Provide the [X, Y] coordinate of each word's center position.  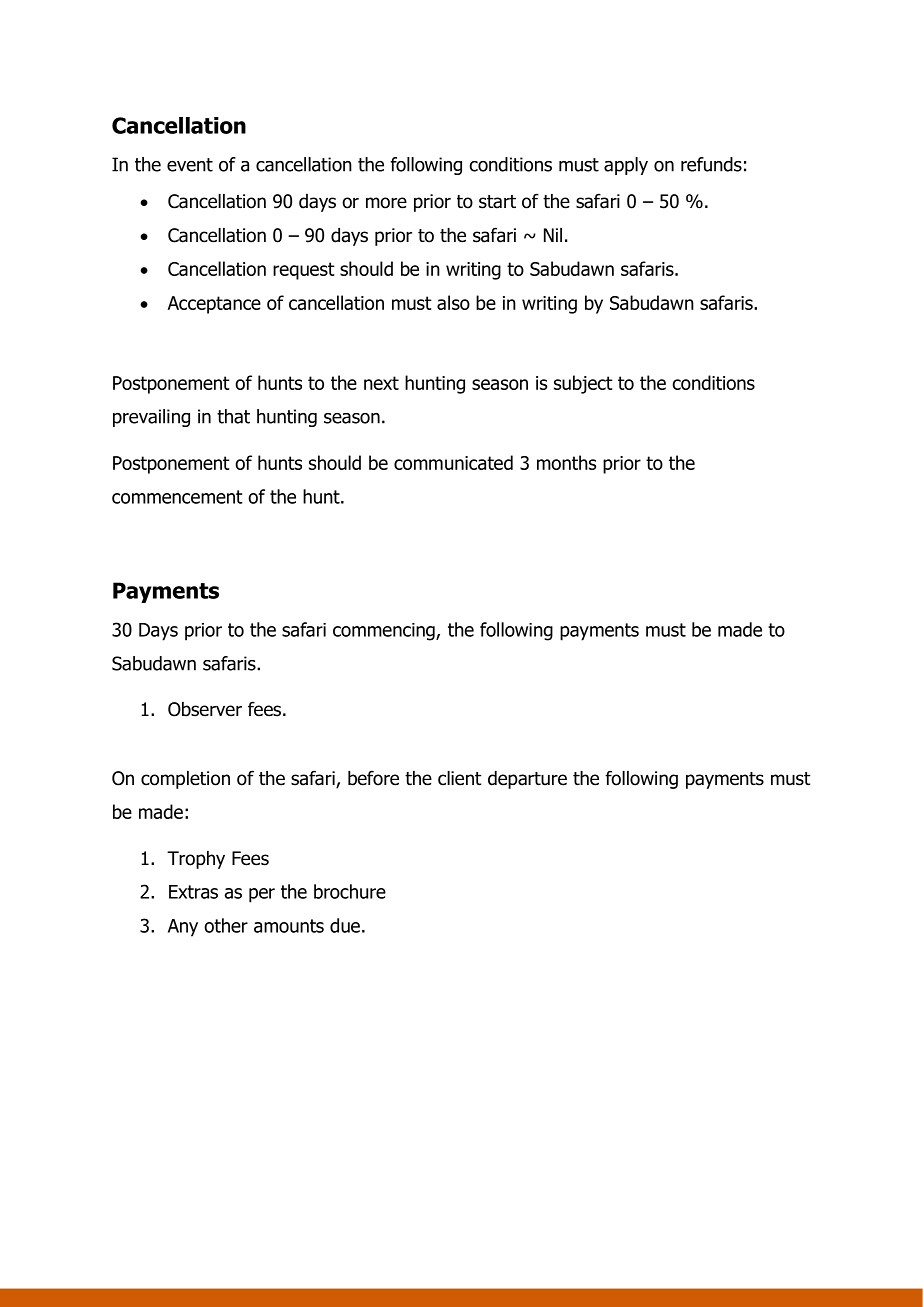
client [460, 778]
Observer [205, 709]
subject [583, 384]
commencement [177, 497]
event [190, 165]
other [226, 925]
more [386, 203]
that [233, 416]
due [345, 925]
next [381, 383]
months [566, 462]
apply [626, 166]
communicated [453, 462]
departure [527, 780]
